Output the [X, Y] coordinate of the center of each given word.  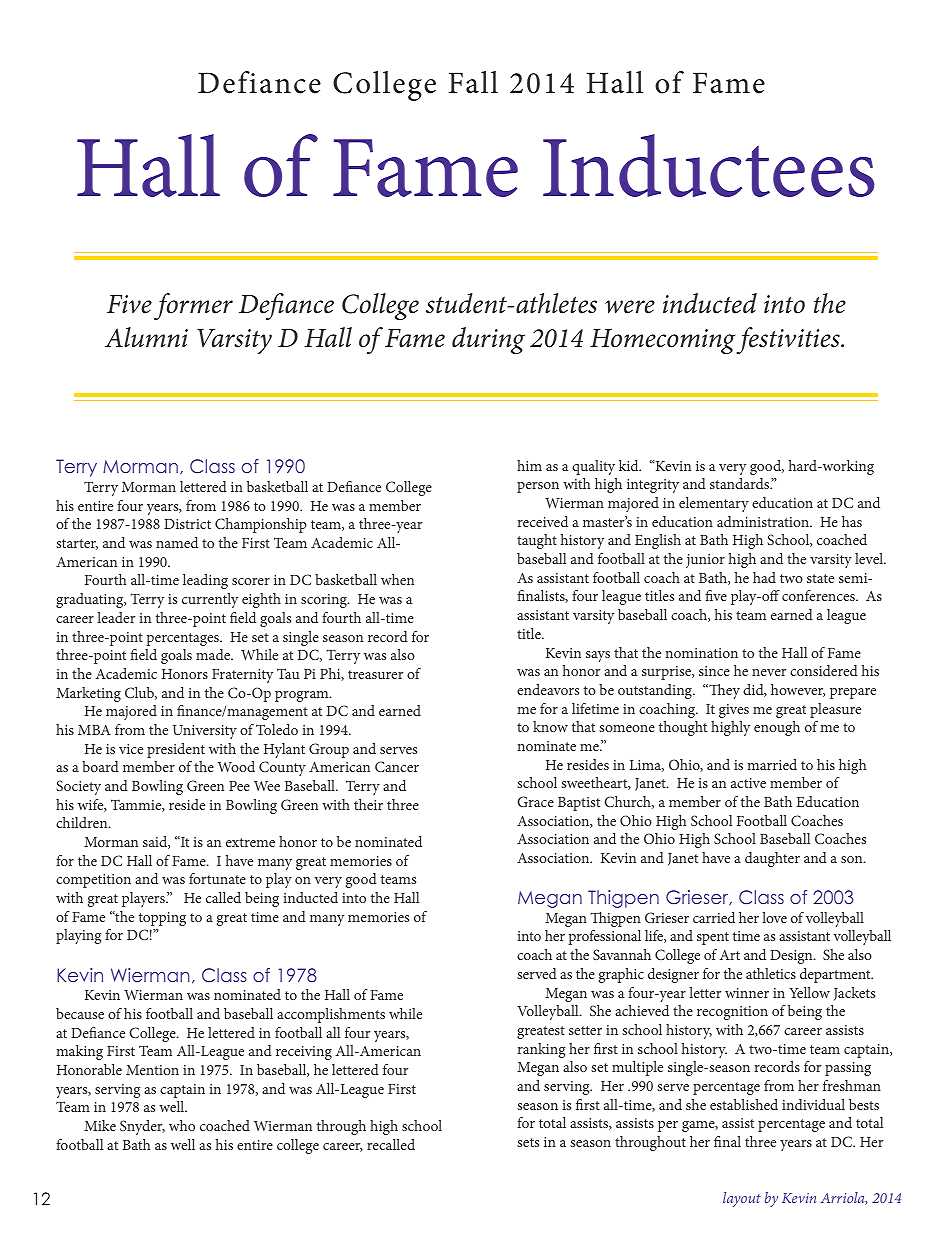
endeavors [548, 689]
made [214, 654]
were [630, 307]
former [193, 306]
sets [528, 1142]
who [182, 1125]
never [769, 672]
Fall [473, 82]
